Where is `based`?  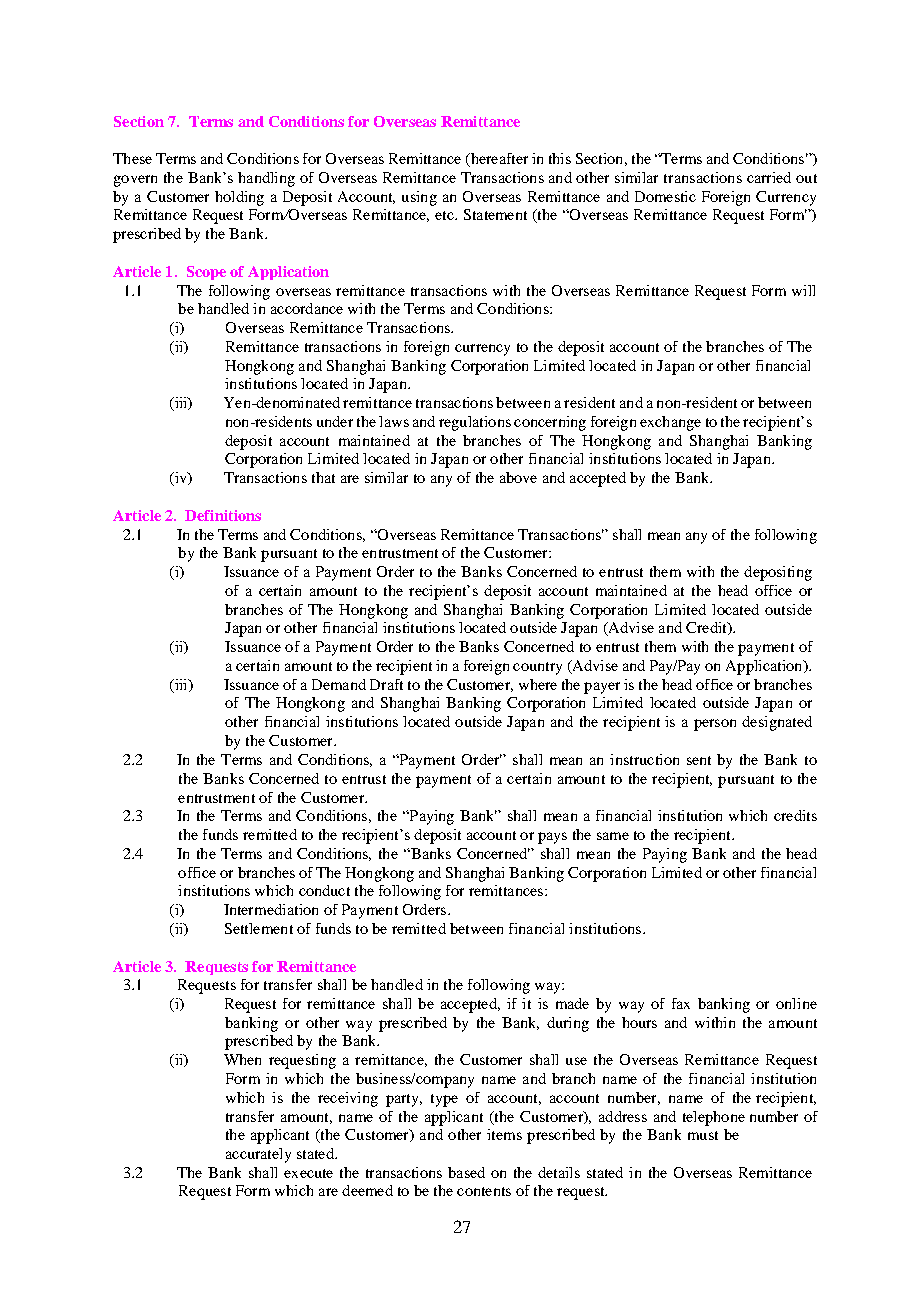
based is located at coordinates (466, 1172).
